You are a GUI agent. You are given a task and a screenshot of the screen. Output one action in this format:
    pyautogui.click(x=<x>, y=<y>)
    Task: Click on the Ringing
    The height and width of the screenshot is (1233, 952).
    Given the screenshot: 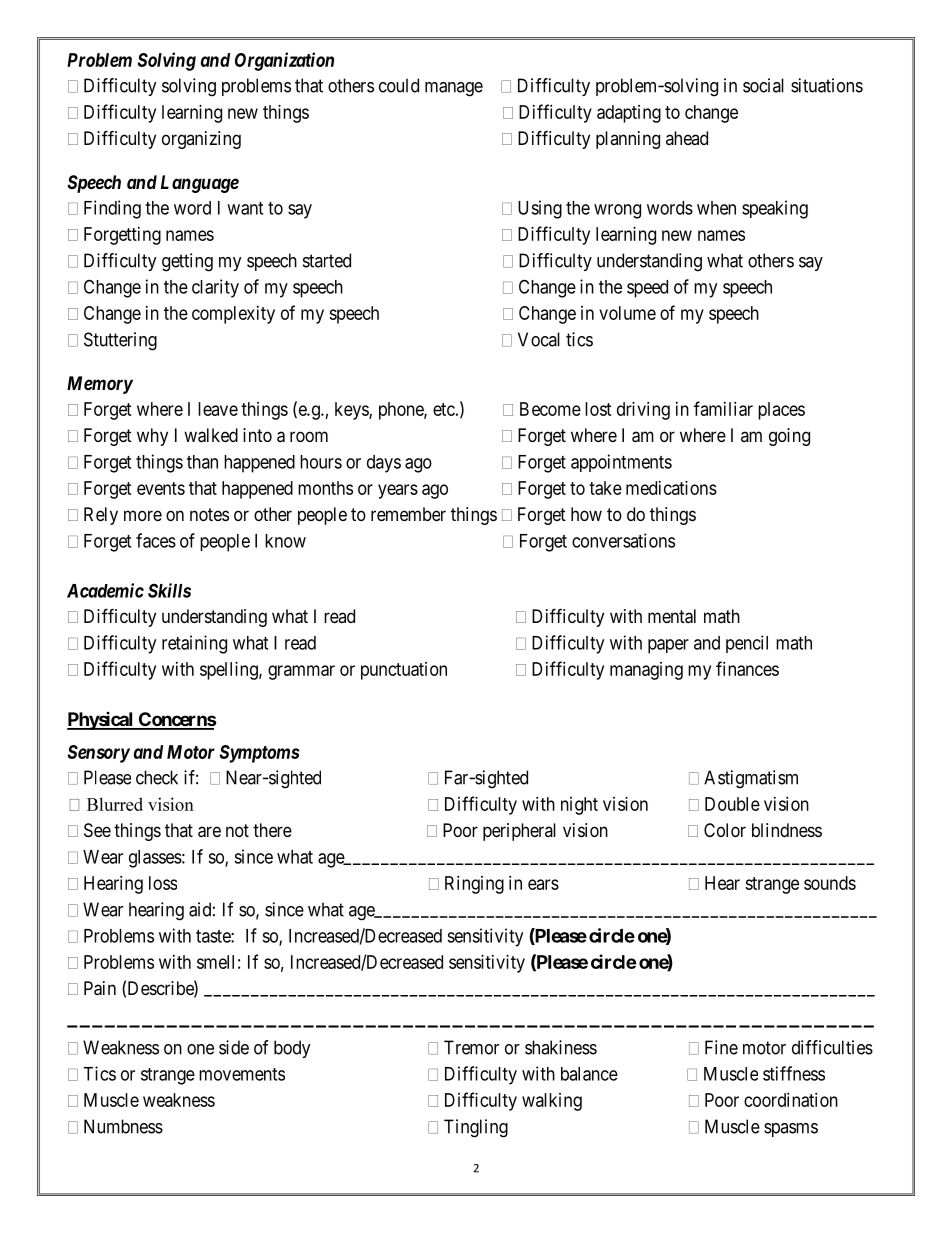 What is the action you would take?
    pyautogui.click(x=474, y=885)
